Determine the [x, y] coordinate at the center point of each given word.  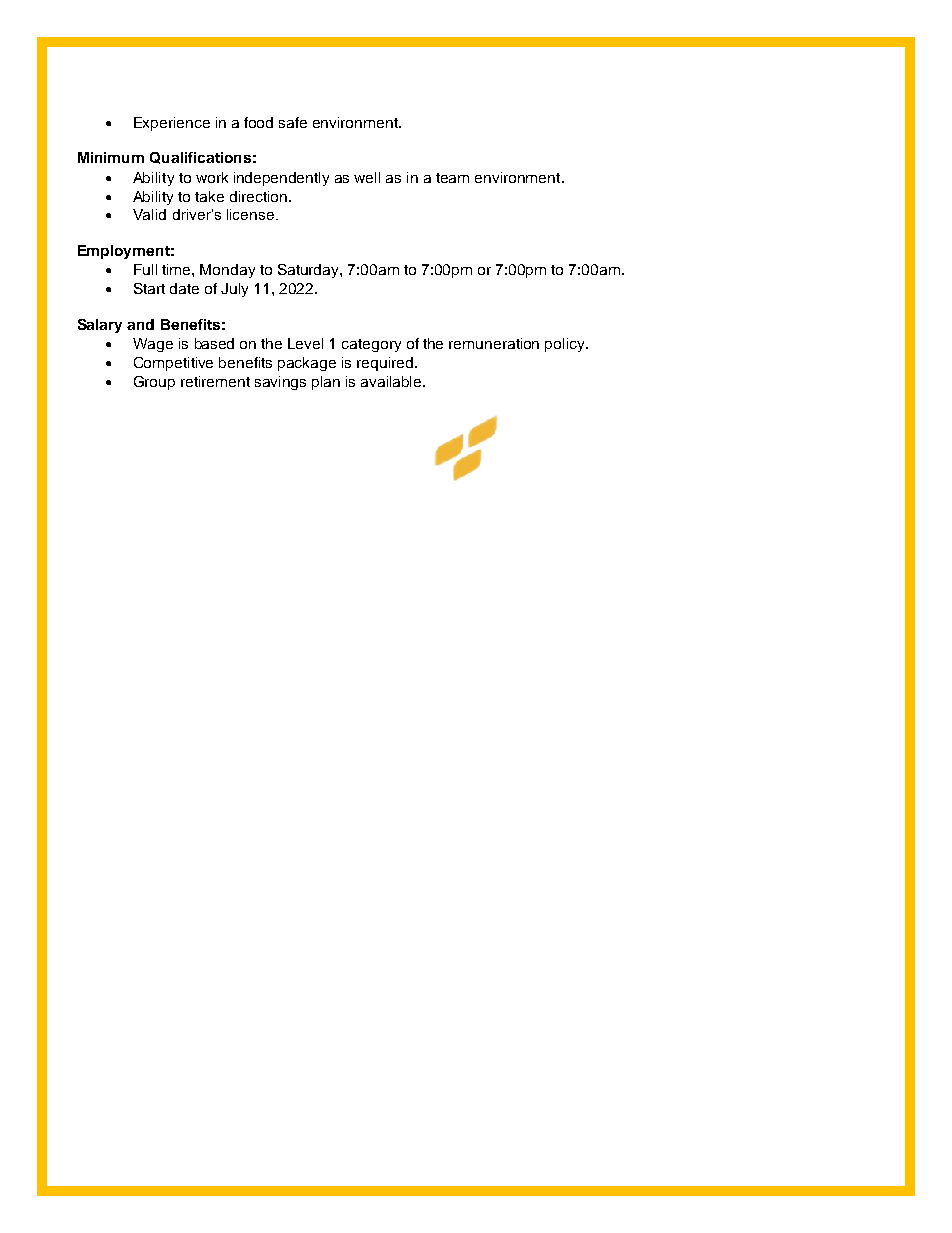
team [452, 178]
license [252, 214]
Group [154, 383]
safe [293, 122]
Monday [227, 271]
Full [145, 269]
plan [326, 383]
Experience [172, 124]
